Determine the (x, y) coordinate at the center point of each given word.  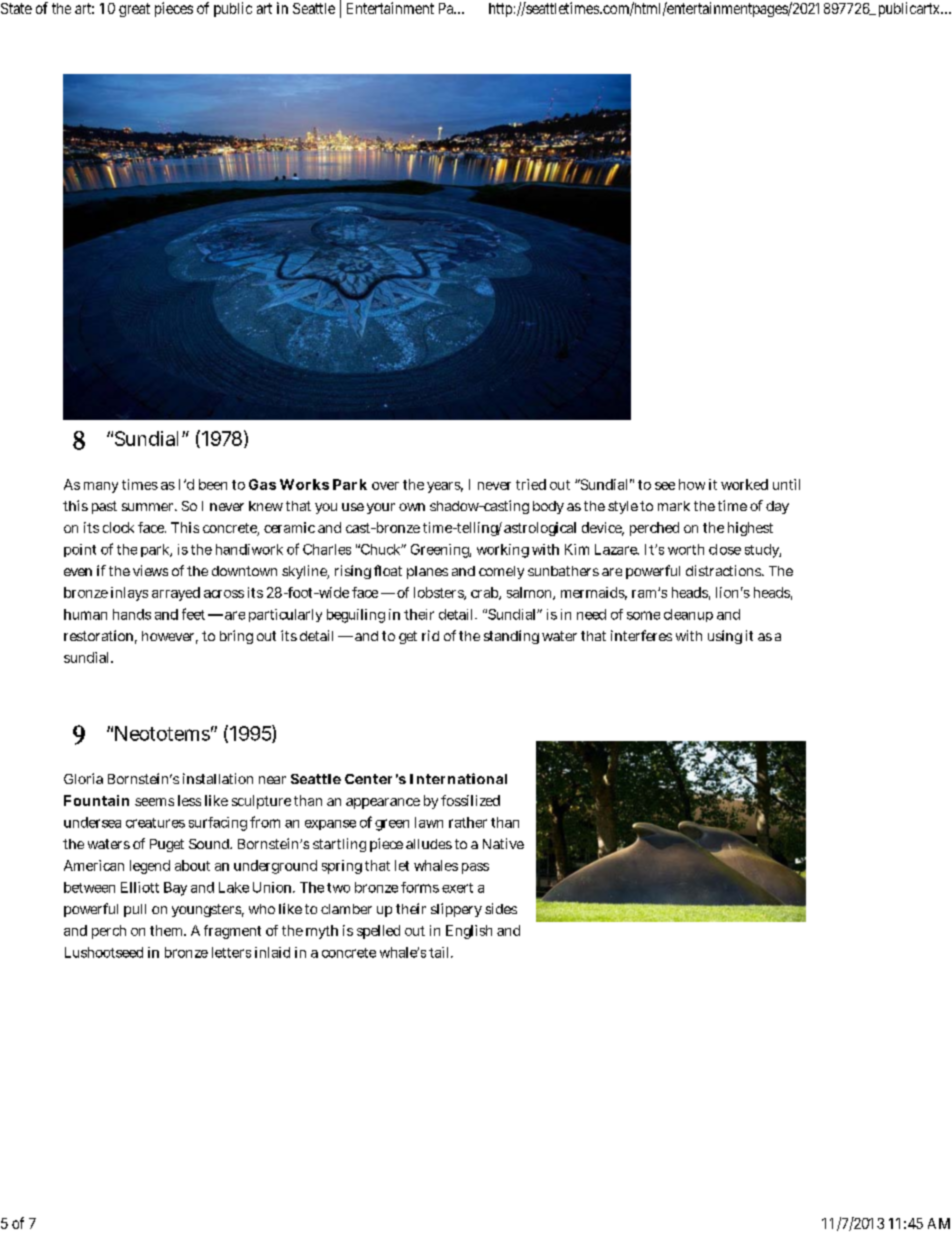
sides (501, 908)
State (16, 8)
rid (430, 635)
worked (744, 484)
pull (135, 910)
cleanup (688, 615)
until (786, 484)
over (385, 486)
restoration (100, 637)
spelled (378, 932)
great (134, 10)
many (101, 487)
